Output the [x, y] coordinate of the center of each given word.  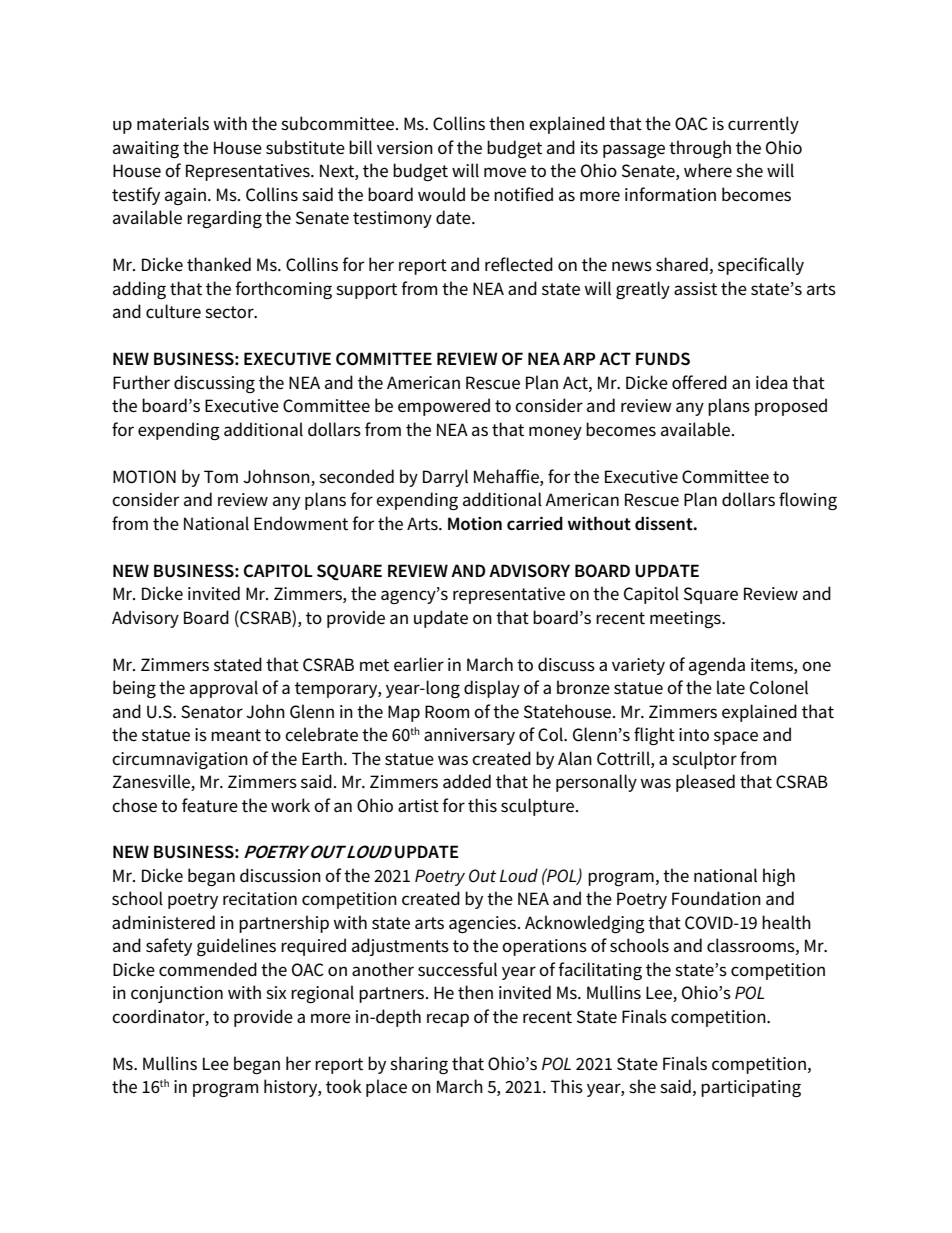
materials [173, 123]
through [700, 149]
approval [224, 689]
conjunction [177, 994]
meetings [686, 619]
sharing [419, 1065]
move [505, 172]
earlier [419, 664]
